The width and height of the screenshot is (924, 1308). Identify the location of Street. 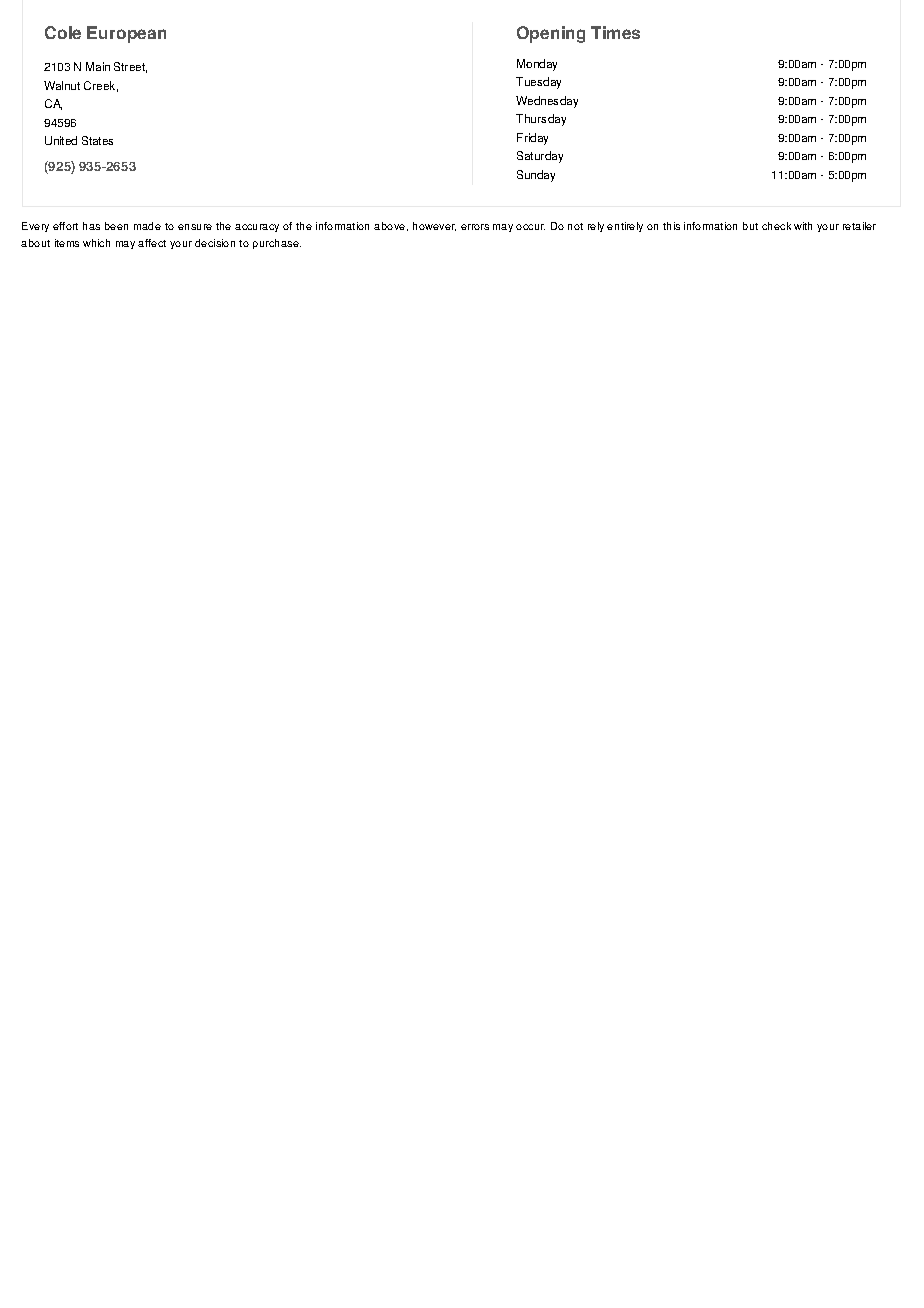
(130, 67).
